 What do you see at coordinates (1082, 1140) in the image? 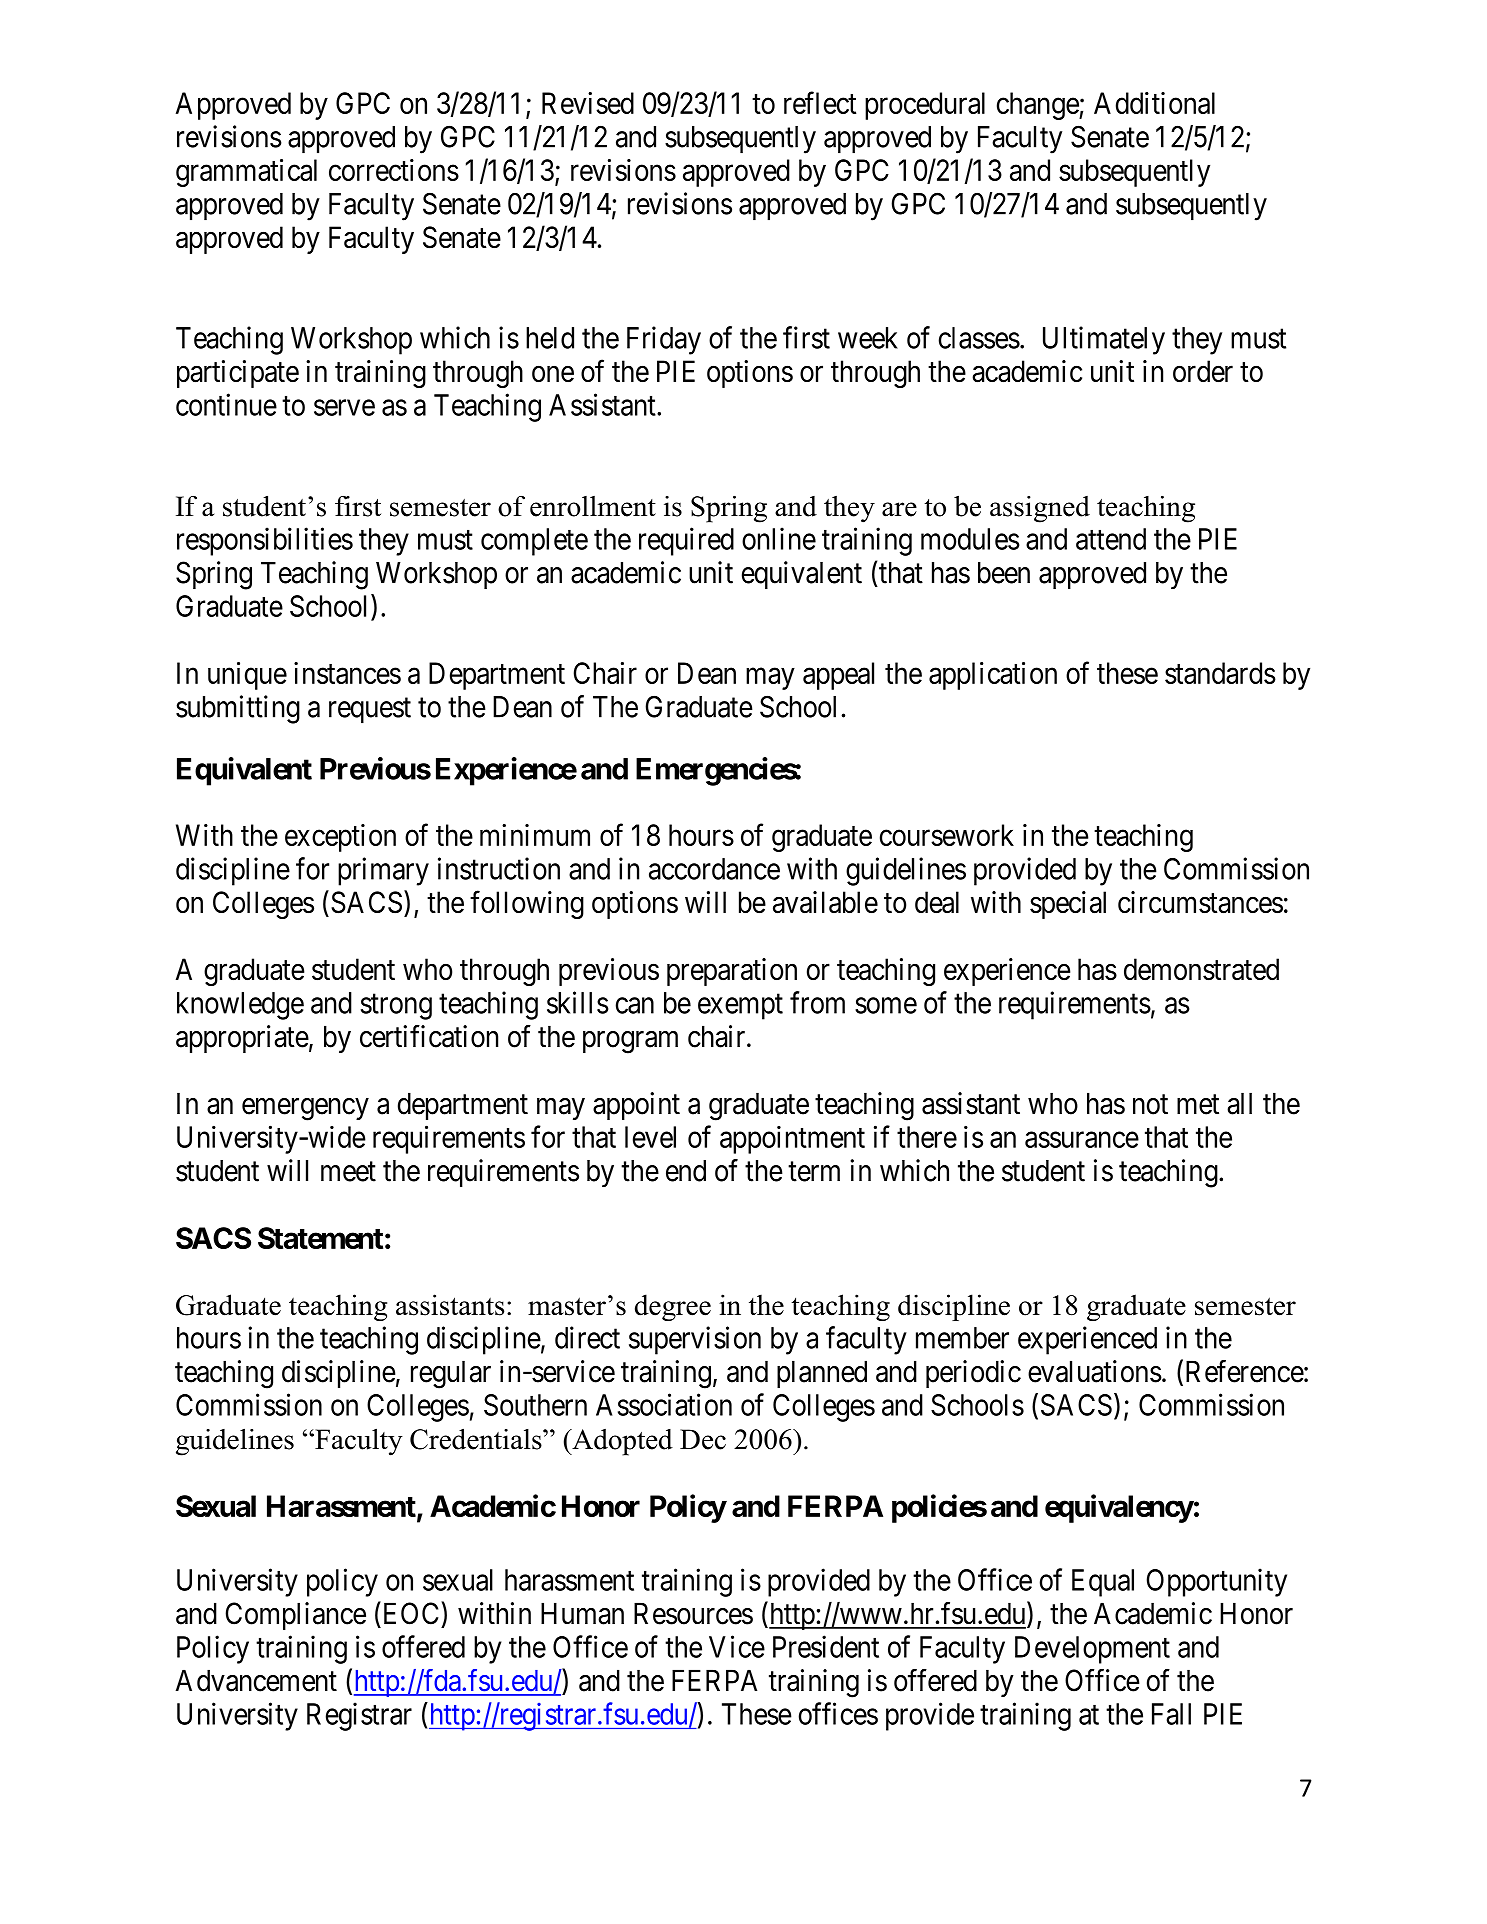
I see `assurance` at bounding box center [1082, 1140].
